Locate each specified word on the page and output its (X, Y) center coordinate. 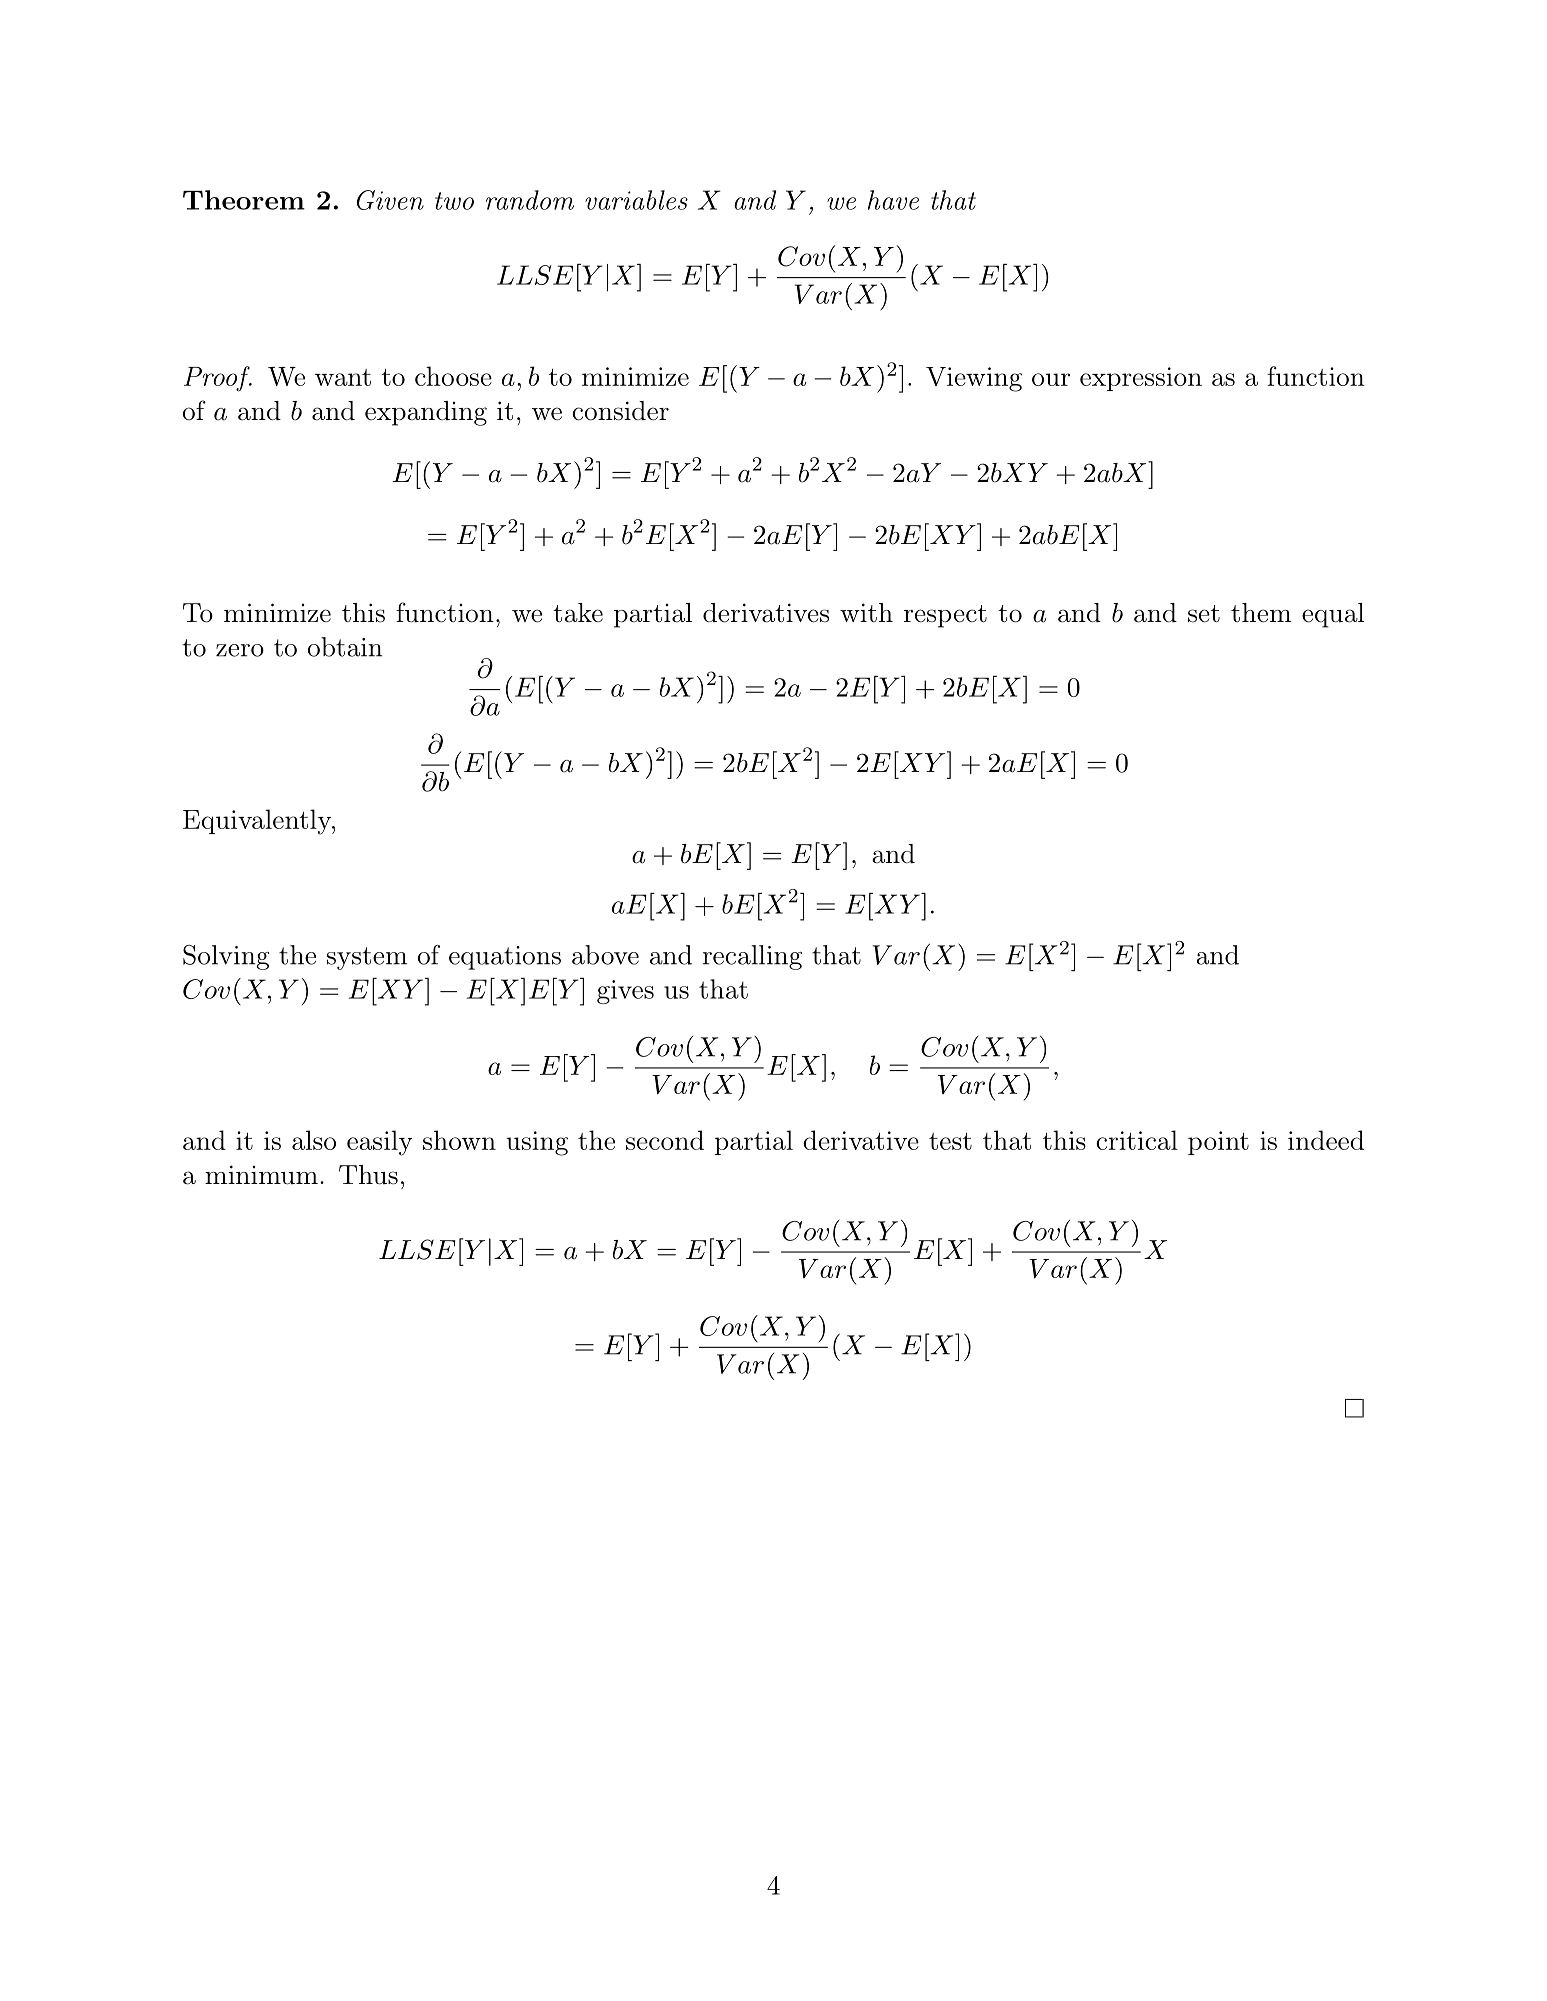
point (1218, 1143)
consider (620, 411)
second (665, 1140)
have (893, 200)
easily (379, 1143)
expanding (426, 413)
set (1204, 614)
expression (1141, 379)
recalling (752, 957)
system (367, 958)
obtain (345, 647)
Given (390, 200)
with (866, 612)
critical (1137, 1140)
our (1051, 379)
